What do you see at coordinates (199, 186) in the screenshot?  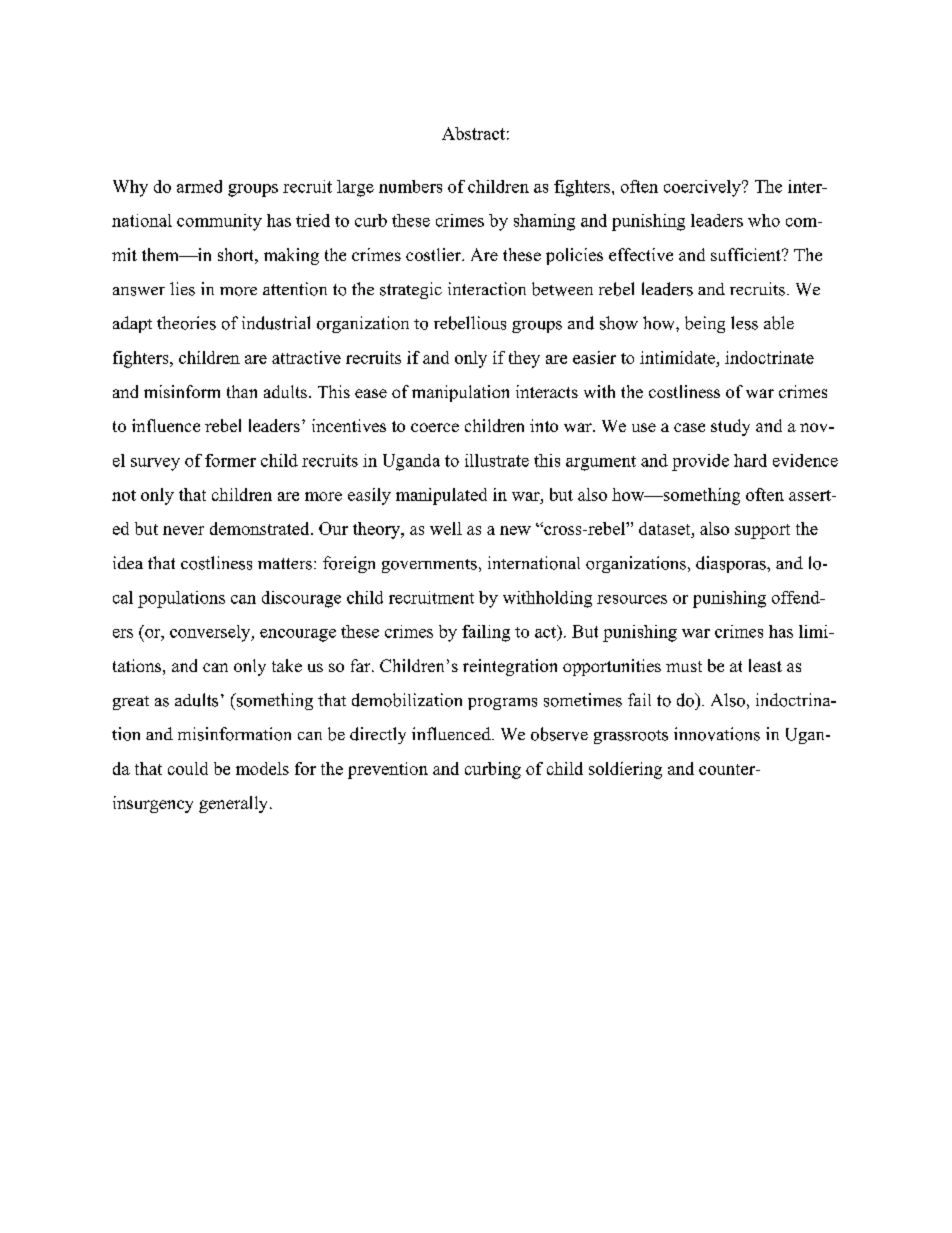 I see `armed` at bounding box center [199, 186].
